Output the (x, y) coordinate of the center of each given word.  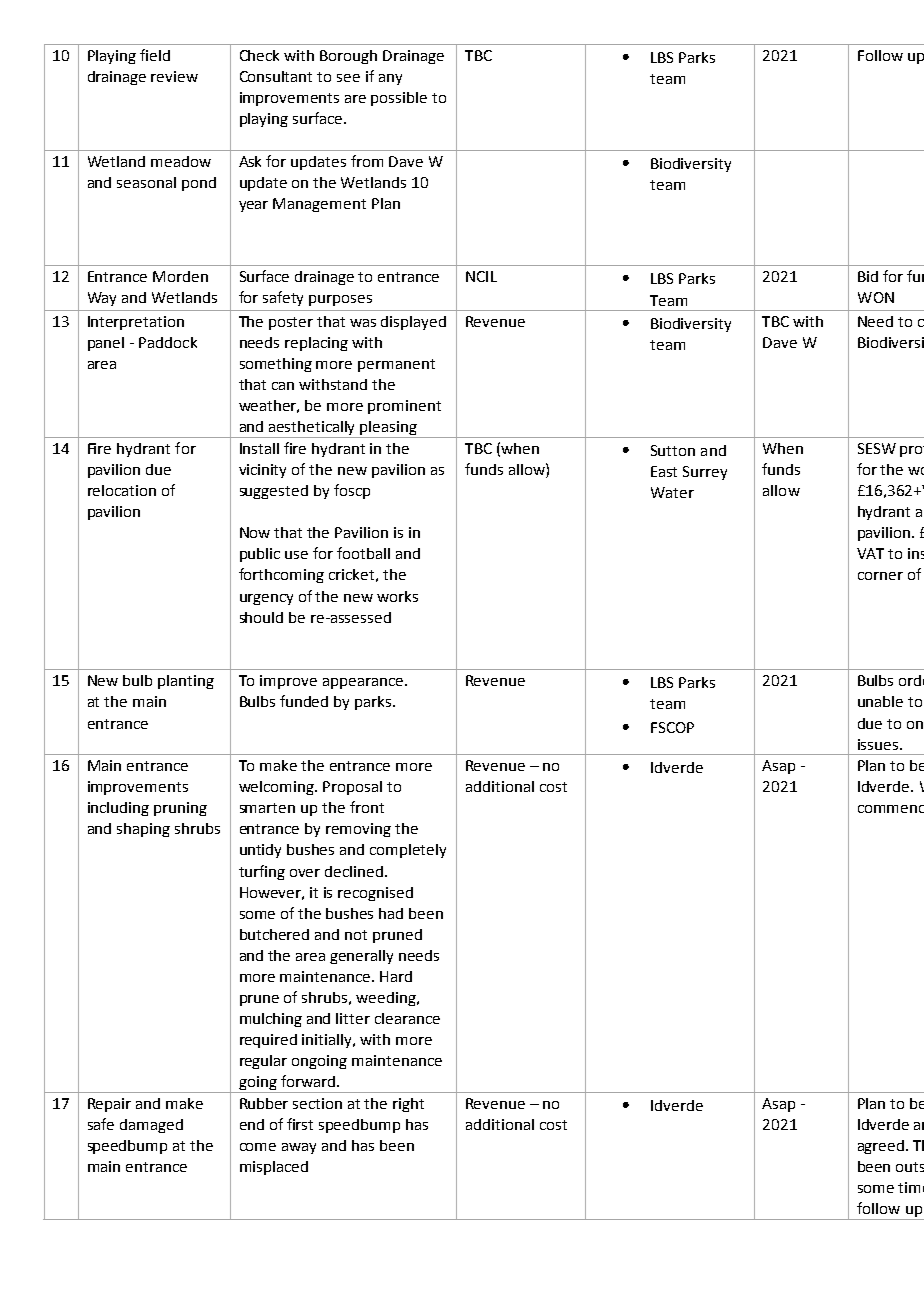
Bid (868, 276)
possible (399, 99)
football (363, 553)
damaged (151, 1126)
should (261, 617)
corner (880, 576)
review (174, 76)
